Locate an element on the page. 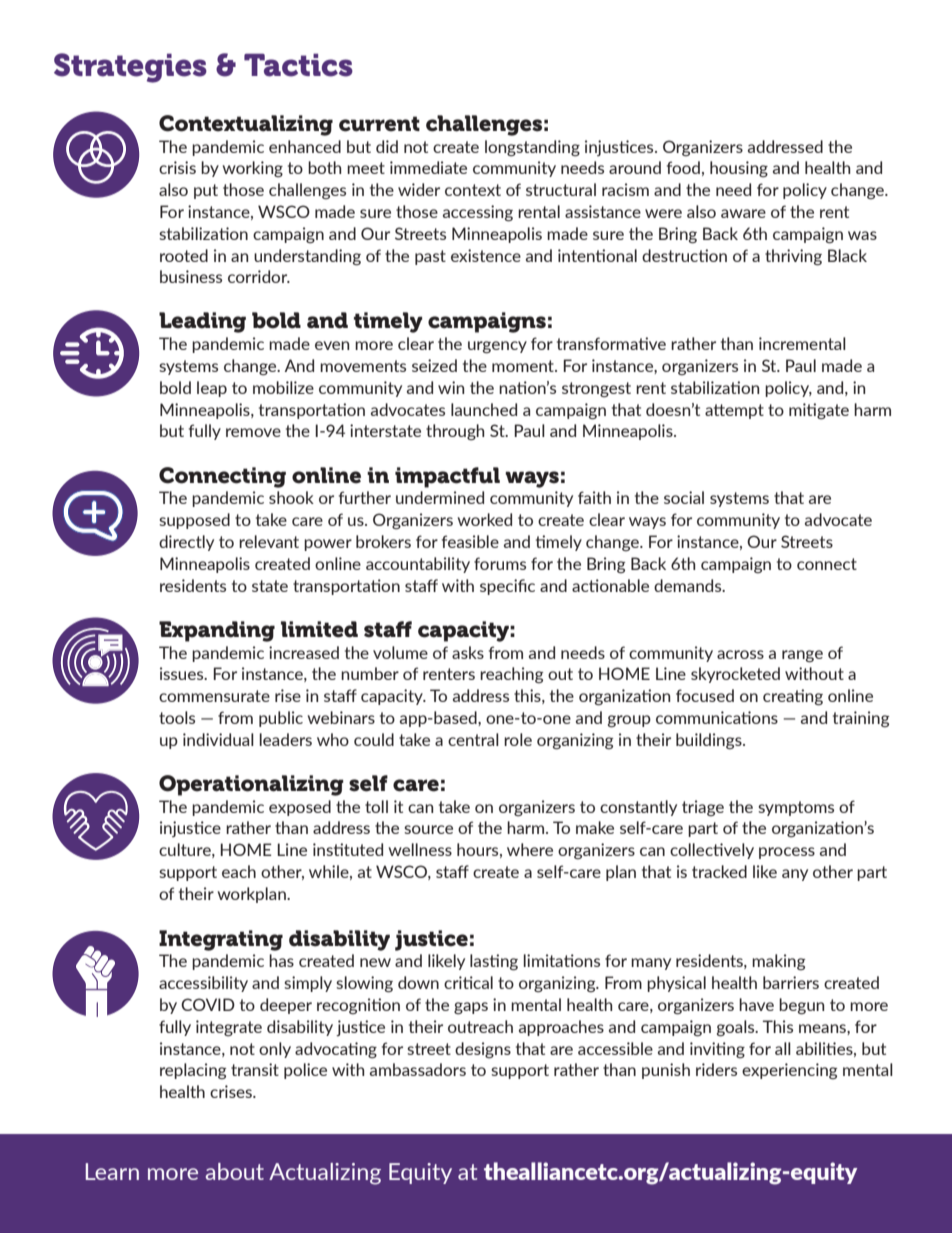 This page has height=1233, width=952. Strategies is located at coordinates (130, 68).
